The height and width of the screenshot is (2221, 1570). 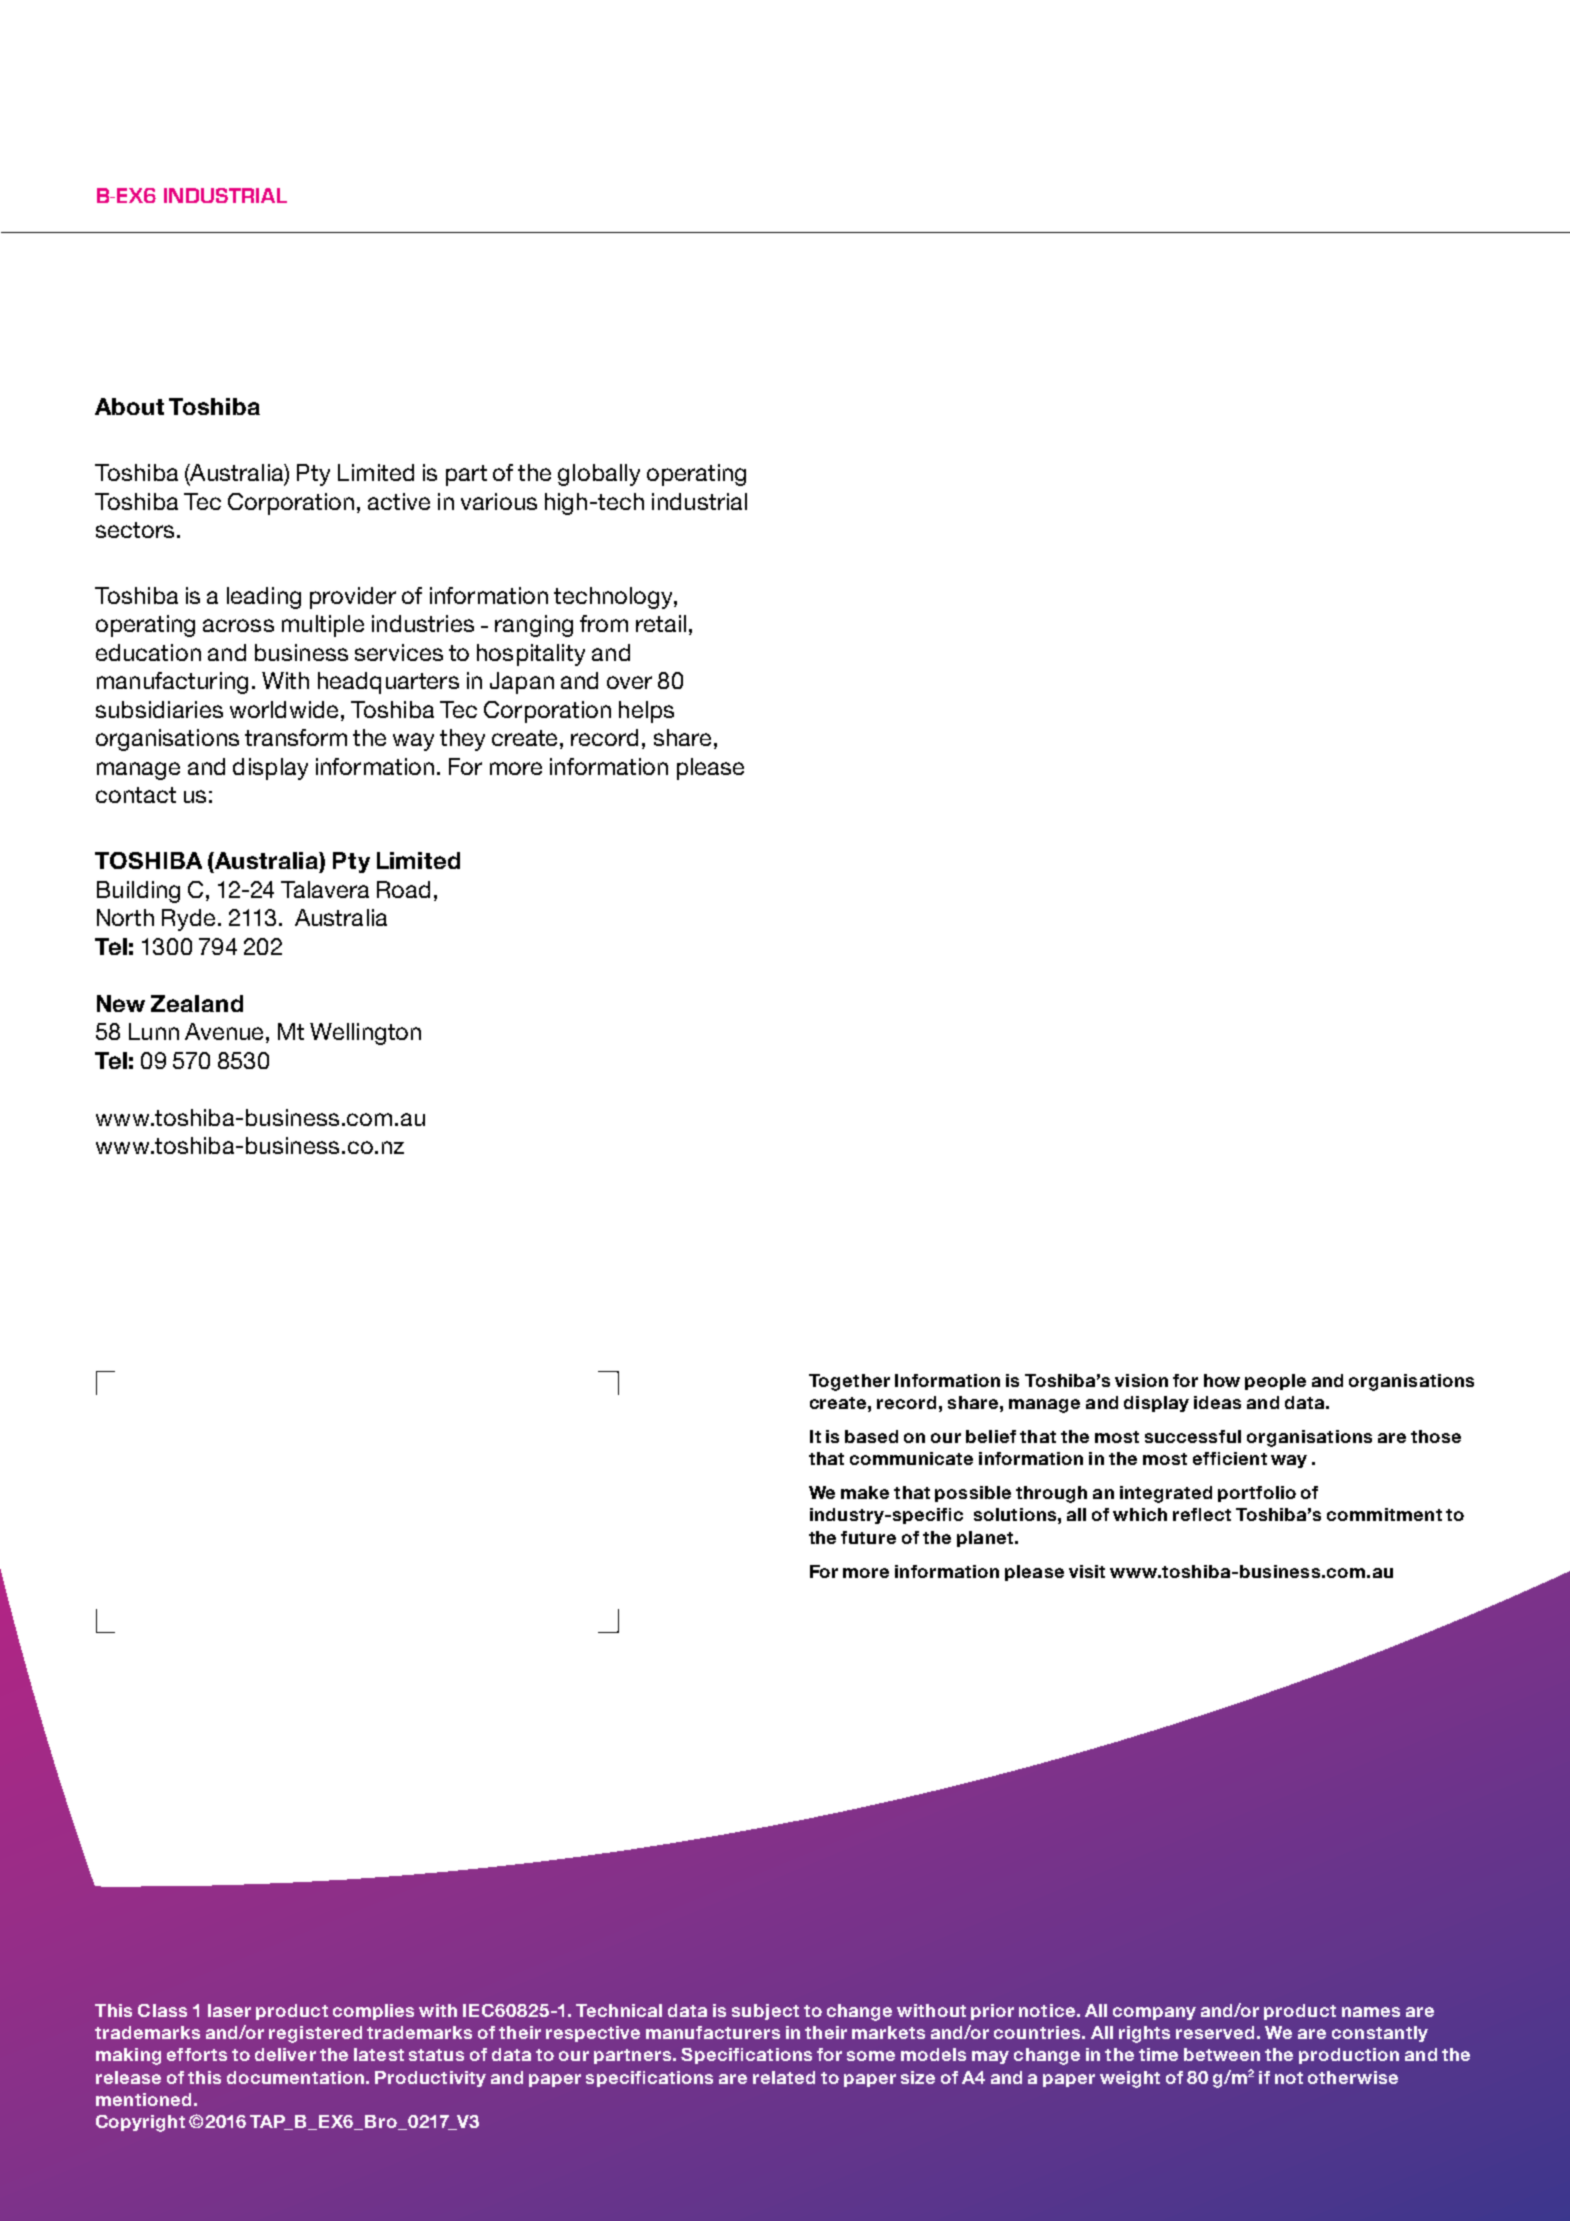 I want to click on future, so click(x=868, y=1537).
